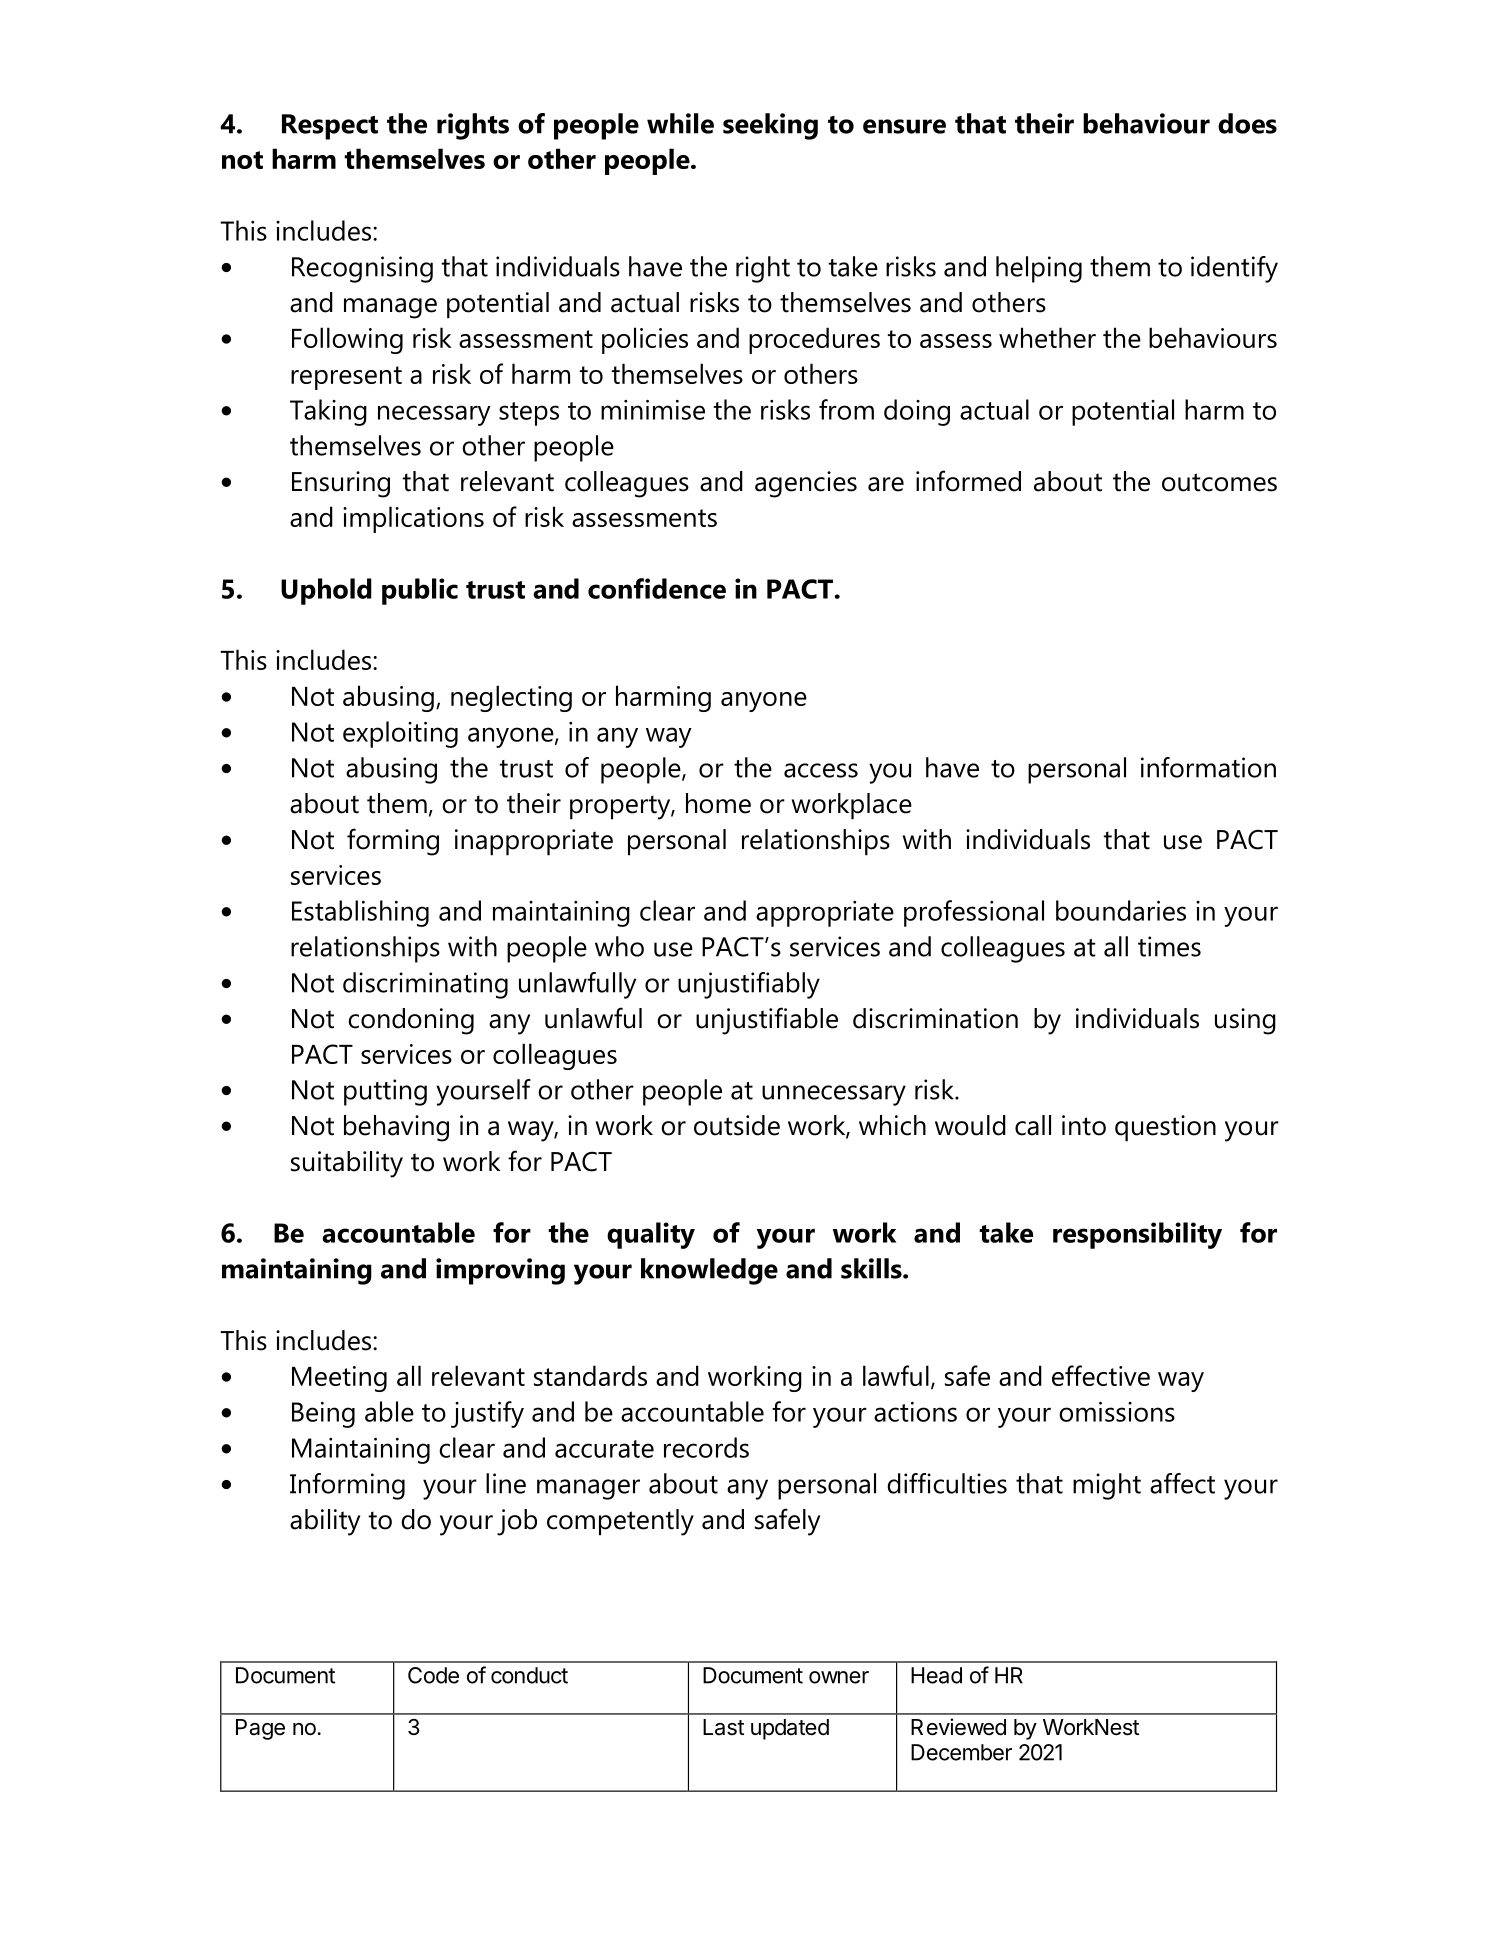  I want to click on Last, so click(723, 1727).
